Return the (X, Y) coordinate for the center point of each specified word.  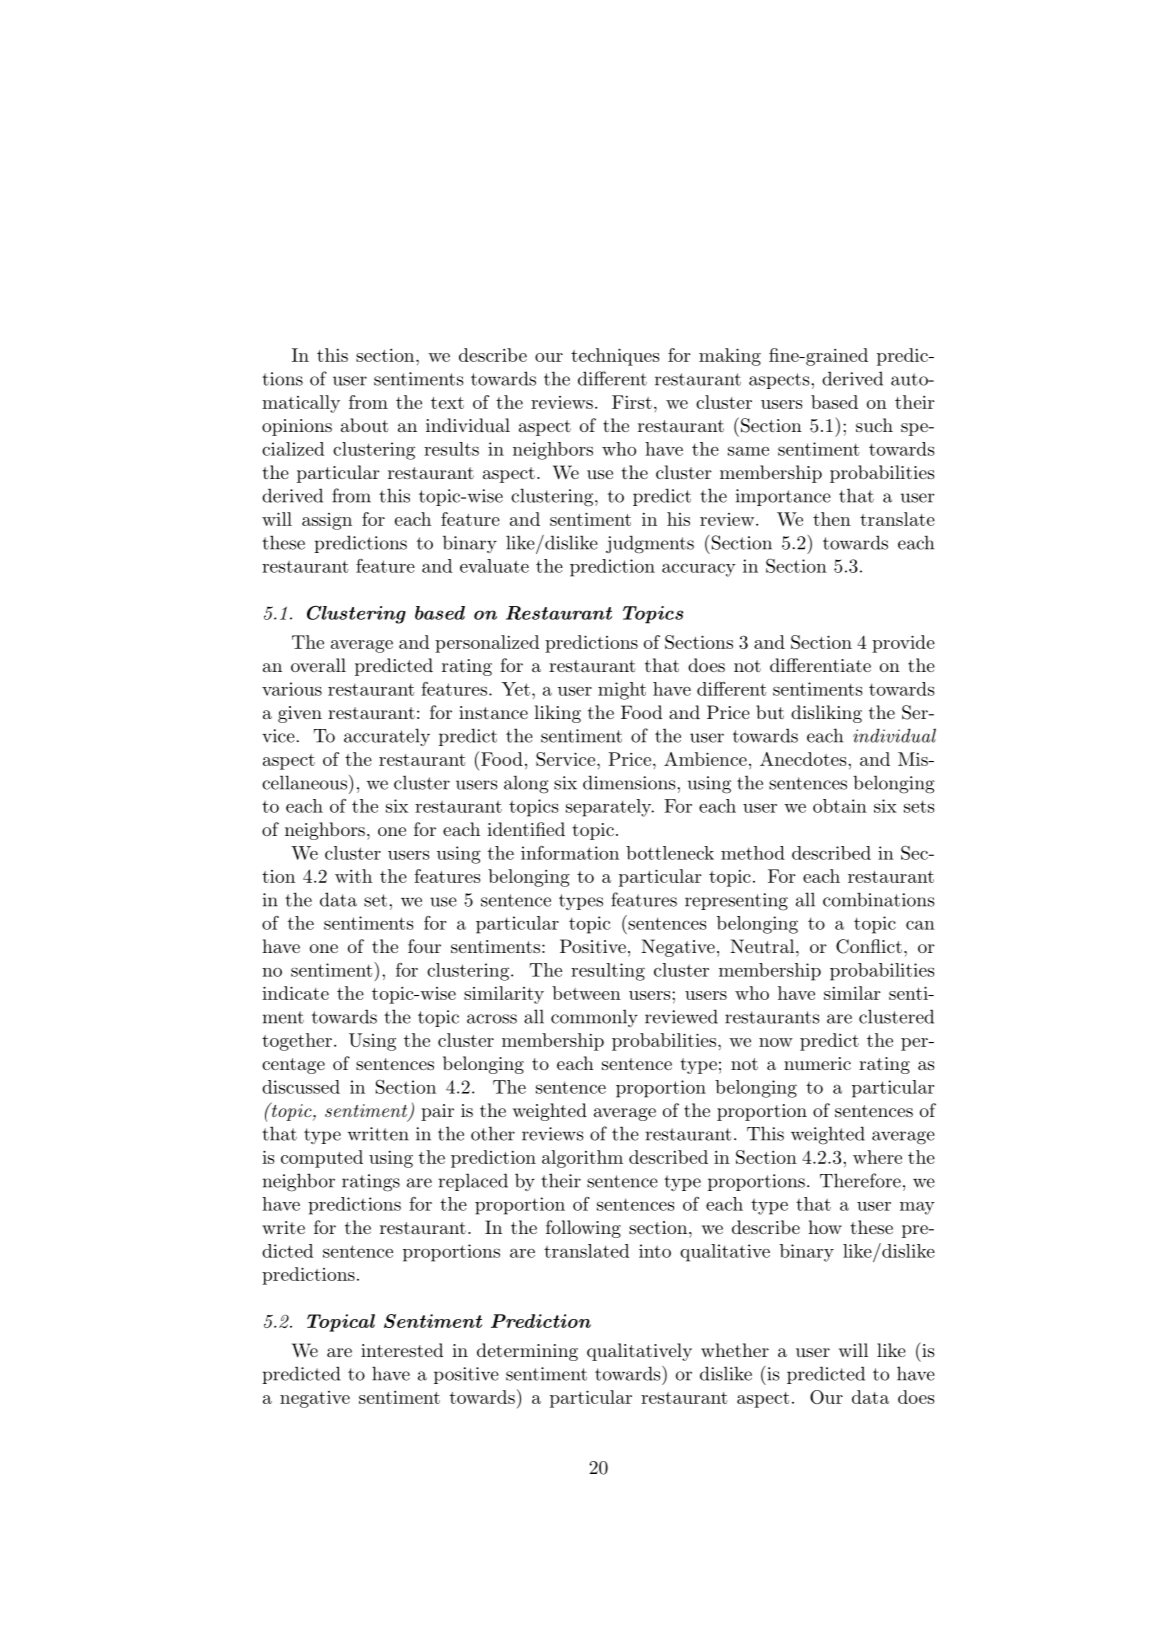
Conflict (869, 946)
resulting (608, 972)
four (424, 946)
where (877, 1157)
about (365, 425)
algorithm (582, 1159)
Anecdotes (804, 759)
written (378, 1134)
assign (327, 521)
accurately (387, 737)
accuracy (699, 570)
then (832, 519)
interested (402, 1350)
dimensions (630, 782)
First (632, 402)
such (874, 425)
